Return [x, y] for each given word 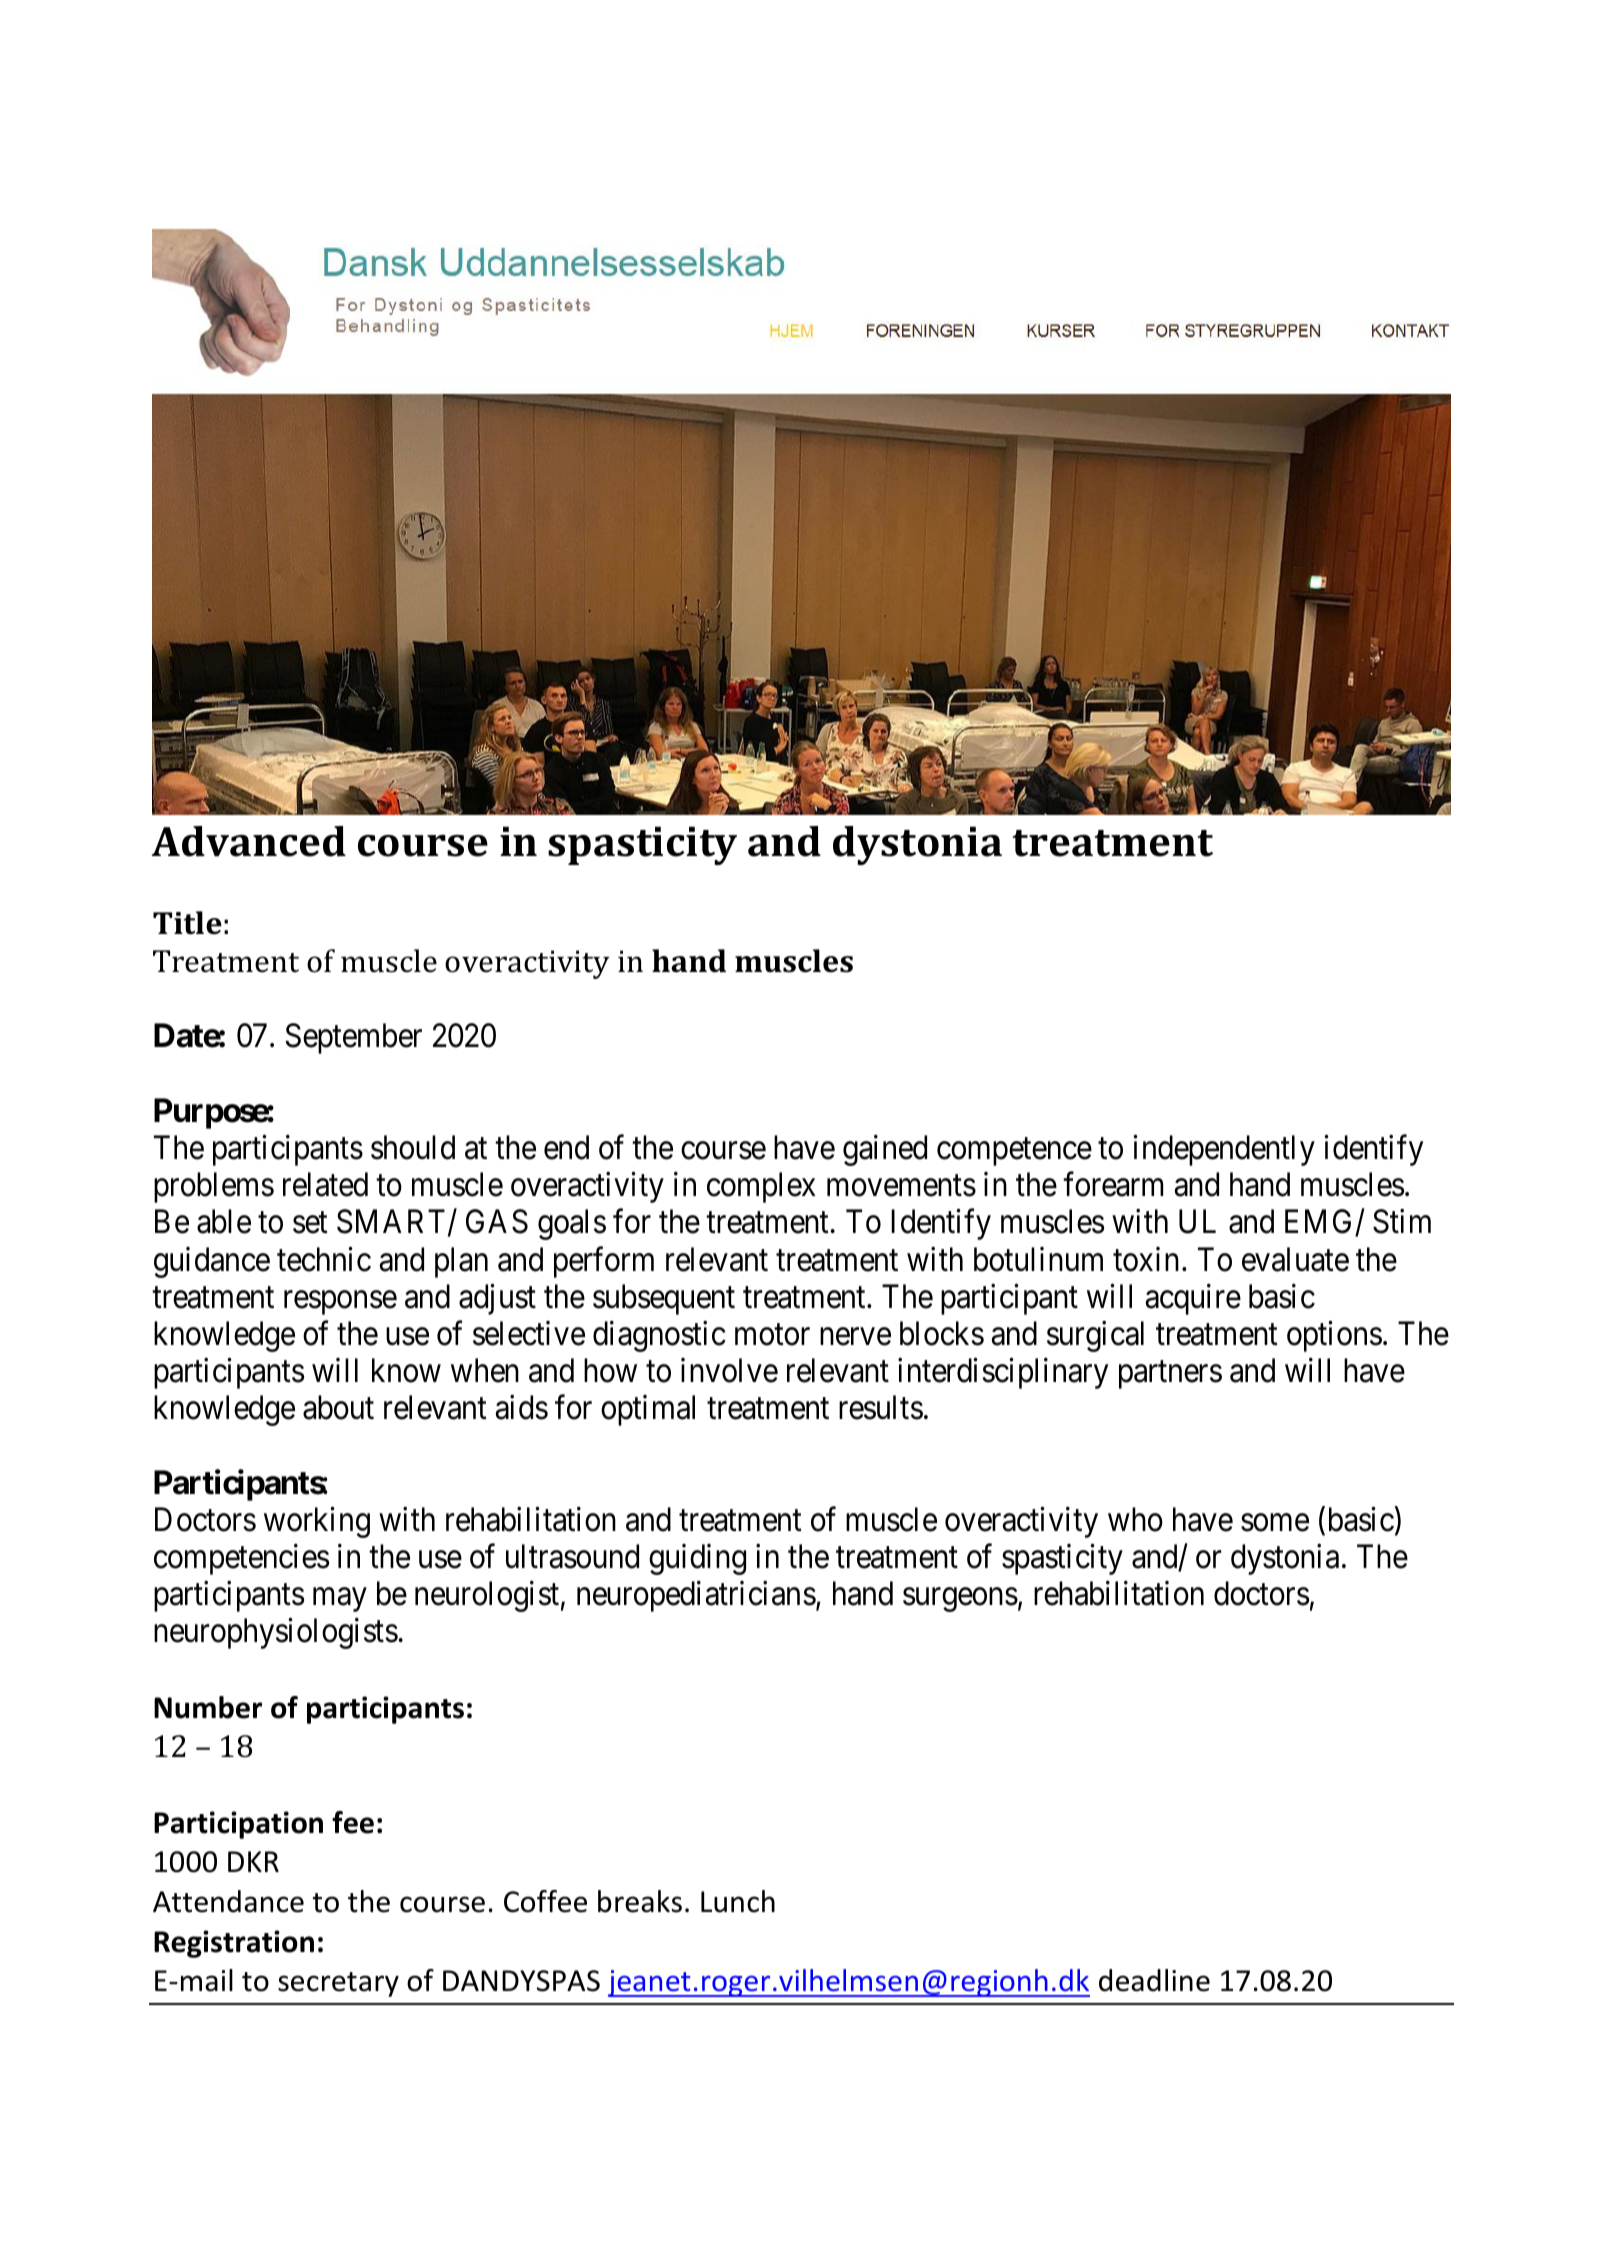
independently [1224, 1150]
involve [729, 1370]
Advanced [249, 841]
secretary [338, 1984]
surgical [1095, 1336]
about [338, 1407]
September [353, 1038]
